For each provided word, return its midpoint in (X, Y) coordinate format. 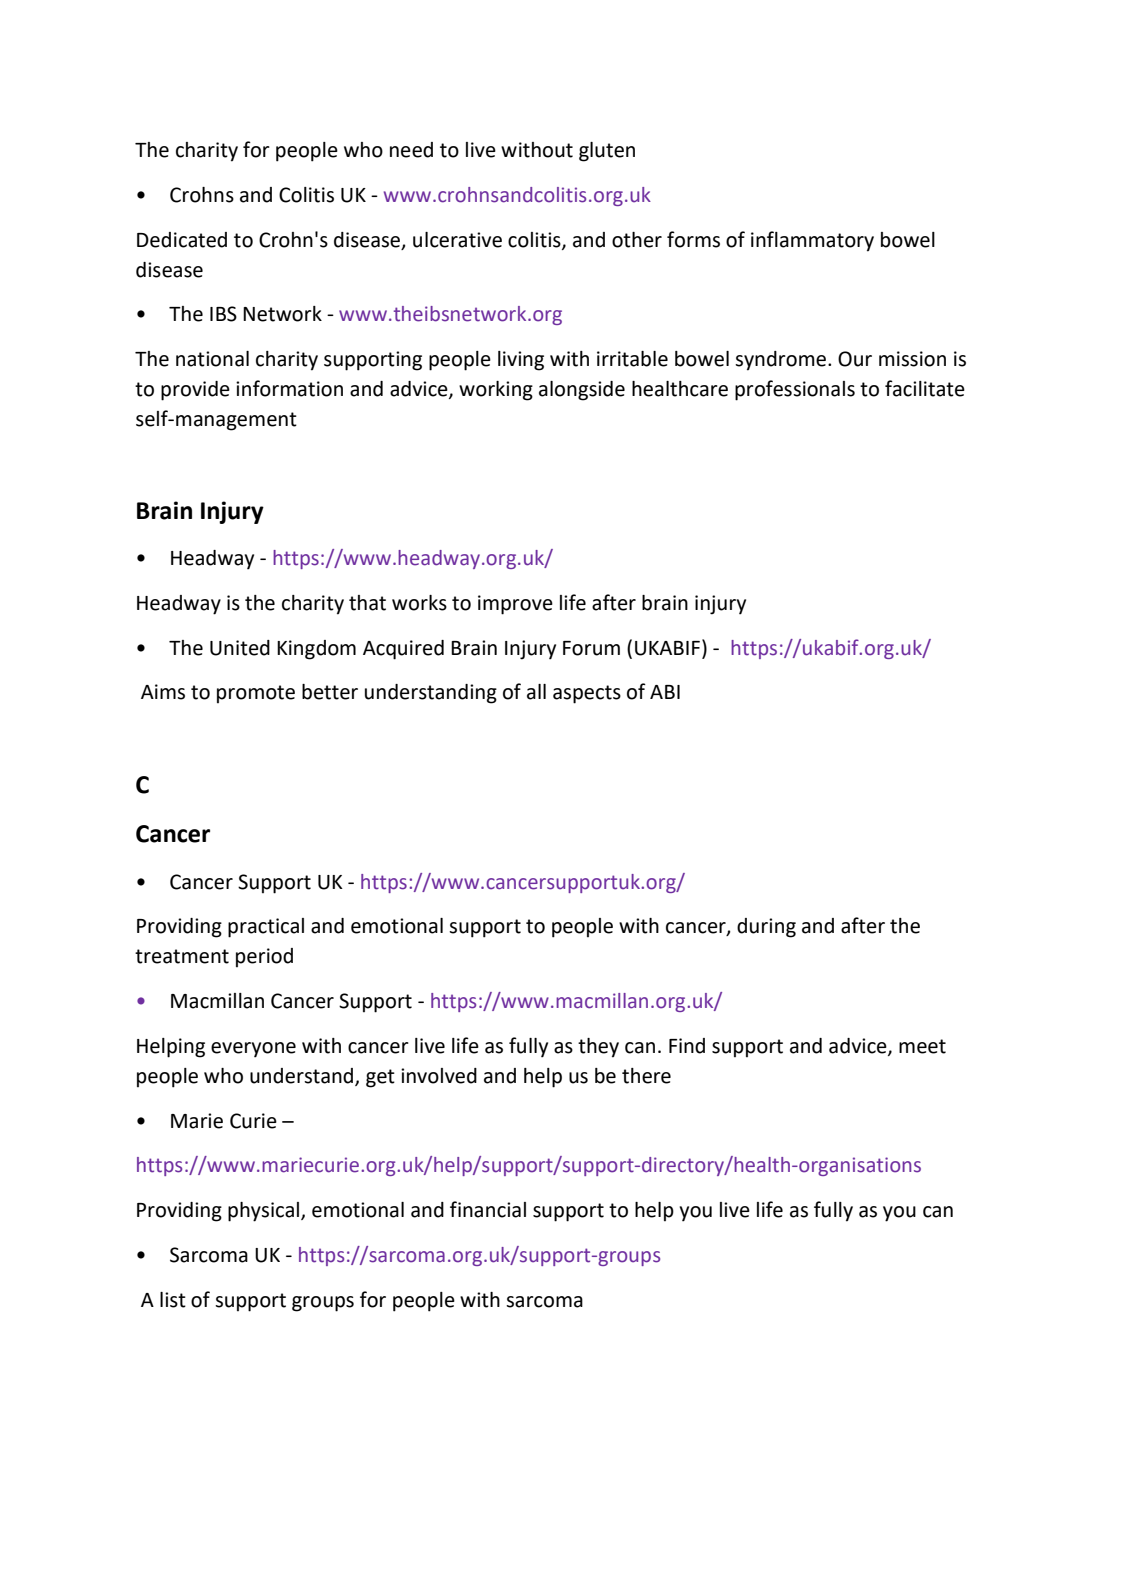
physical (263, 1212)
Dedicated (182, 240)
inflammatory (812, 241)
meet (922, 1046)
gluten (607, 152)
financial (488, 1209)
